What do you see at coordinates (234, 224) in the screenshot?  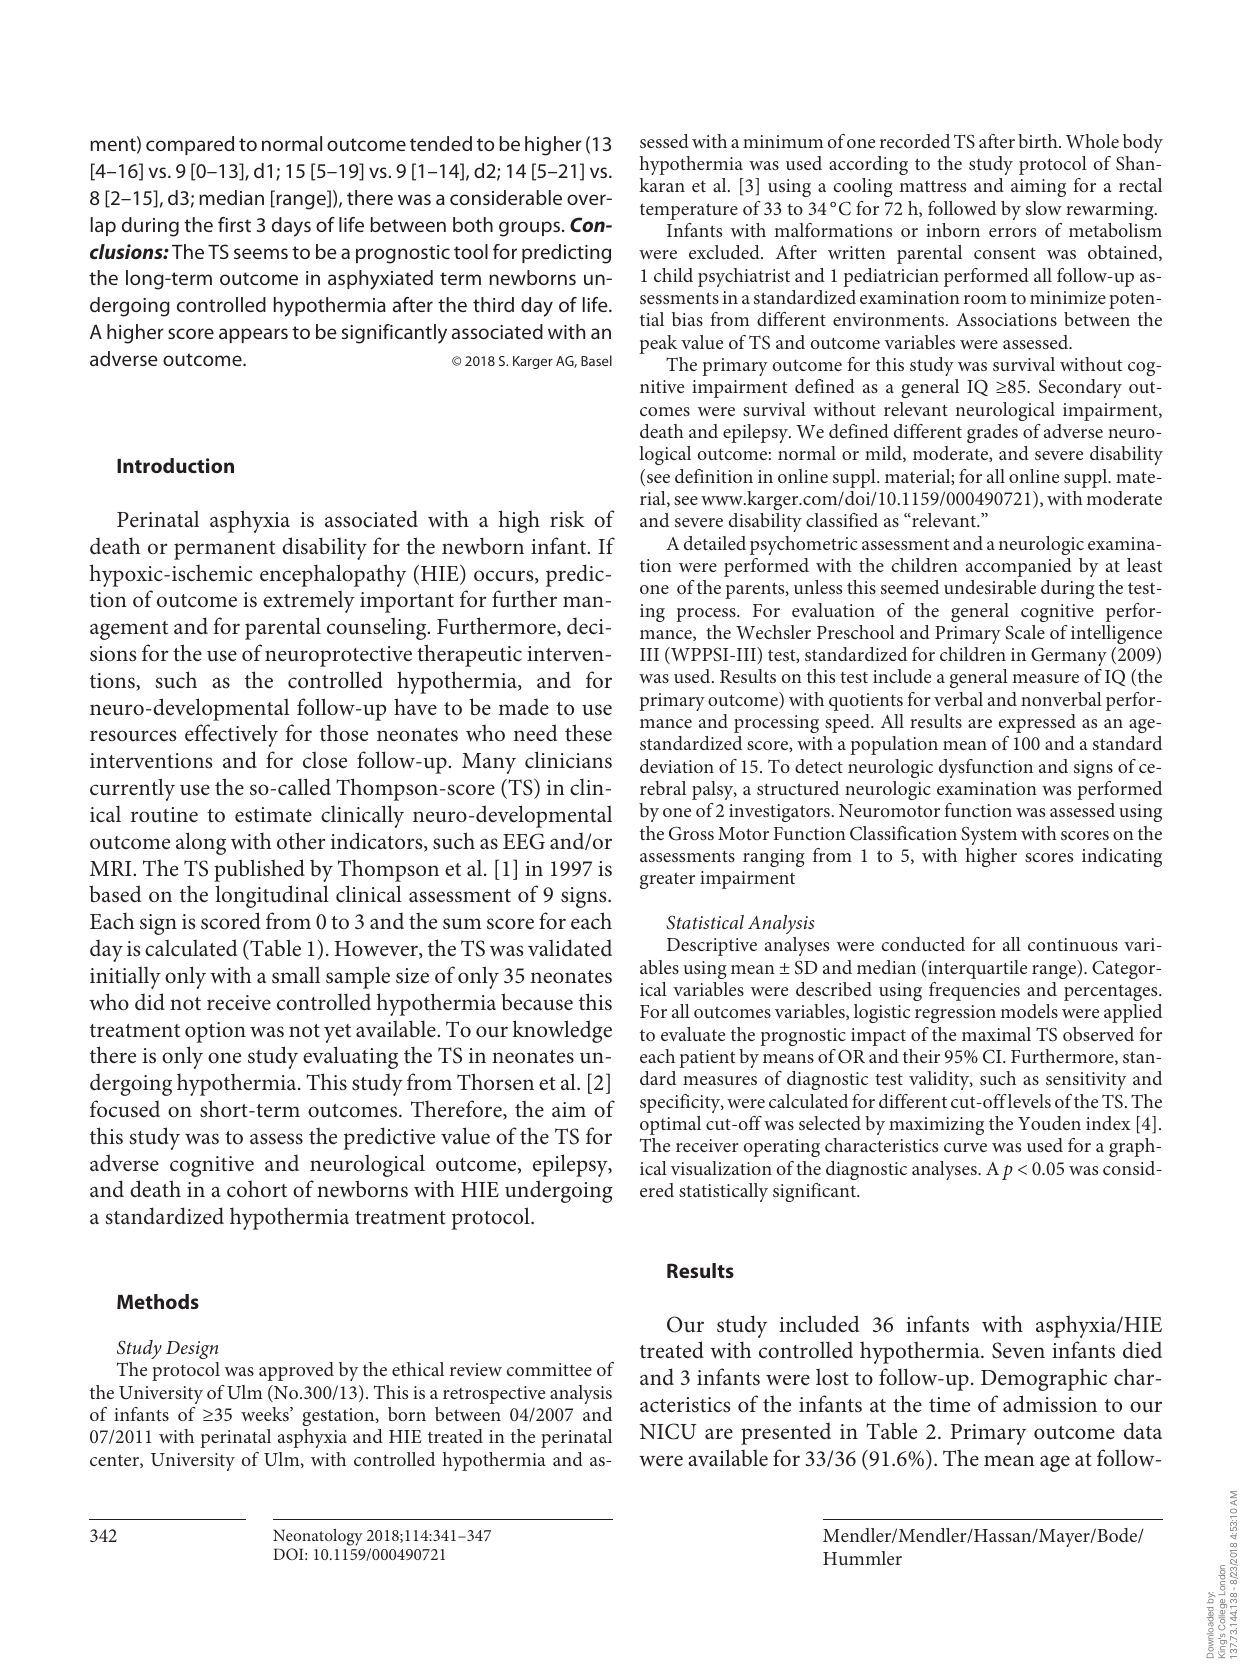 I see `first` at bounding box center [234, 224].
